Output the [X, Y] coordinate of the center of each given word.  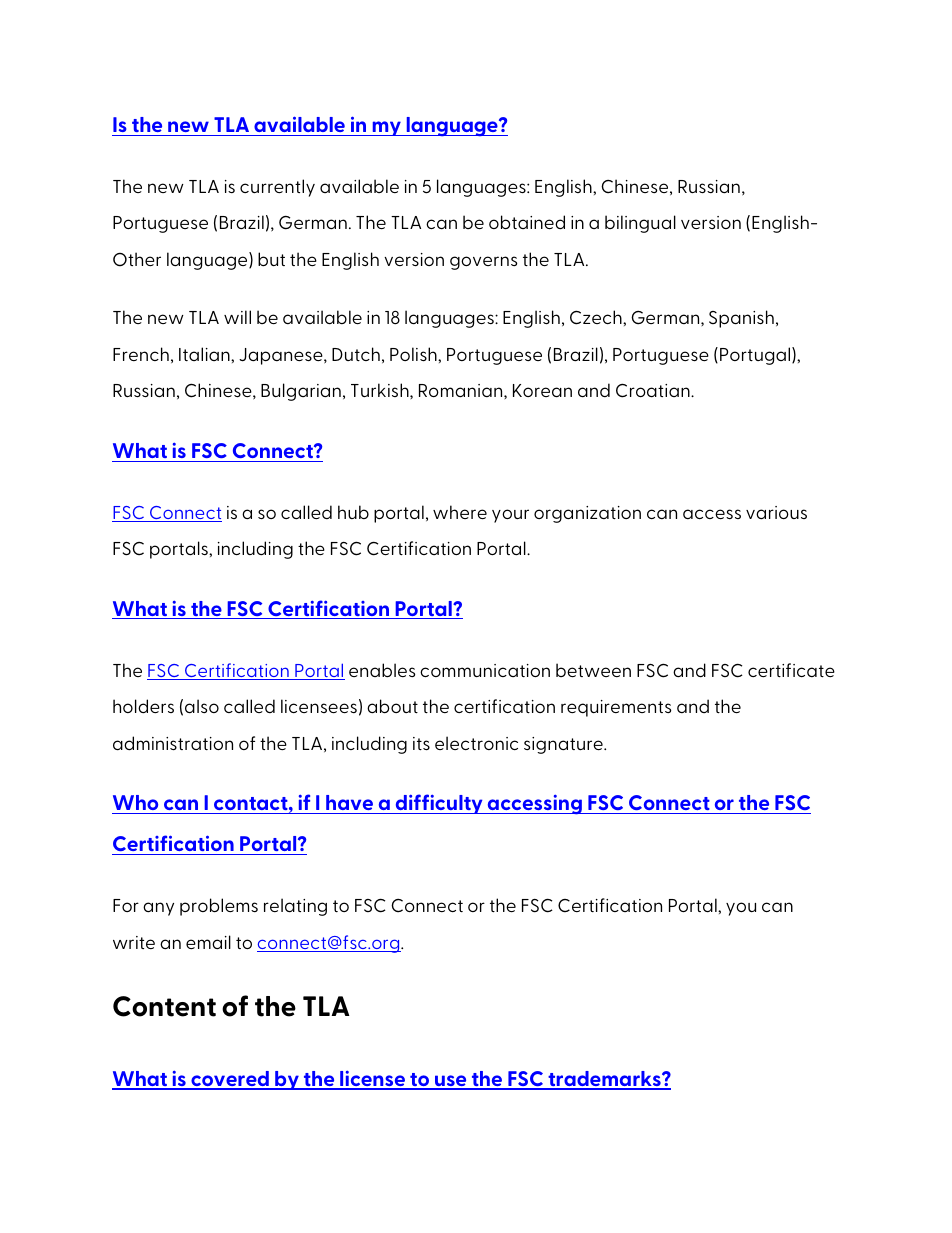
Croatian [654, 390]
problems [219, 907]
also [202, 706]
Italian [205, 354]
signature [564, 745]
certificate [791, 670]
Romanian [462, 391]
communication [485, 670]
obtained [527, 222]
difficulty [439, 804]
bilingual [640, 224]
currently [277, 188]
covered [230, 1080]
